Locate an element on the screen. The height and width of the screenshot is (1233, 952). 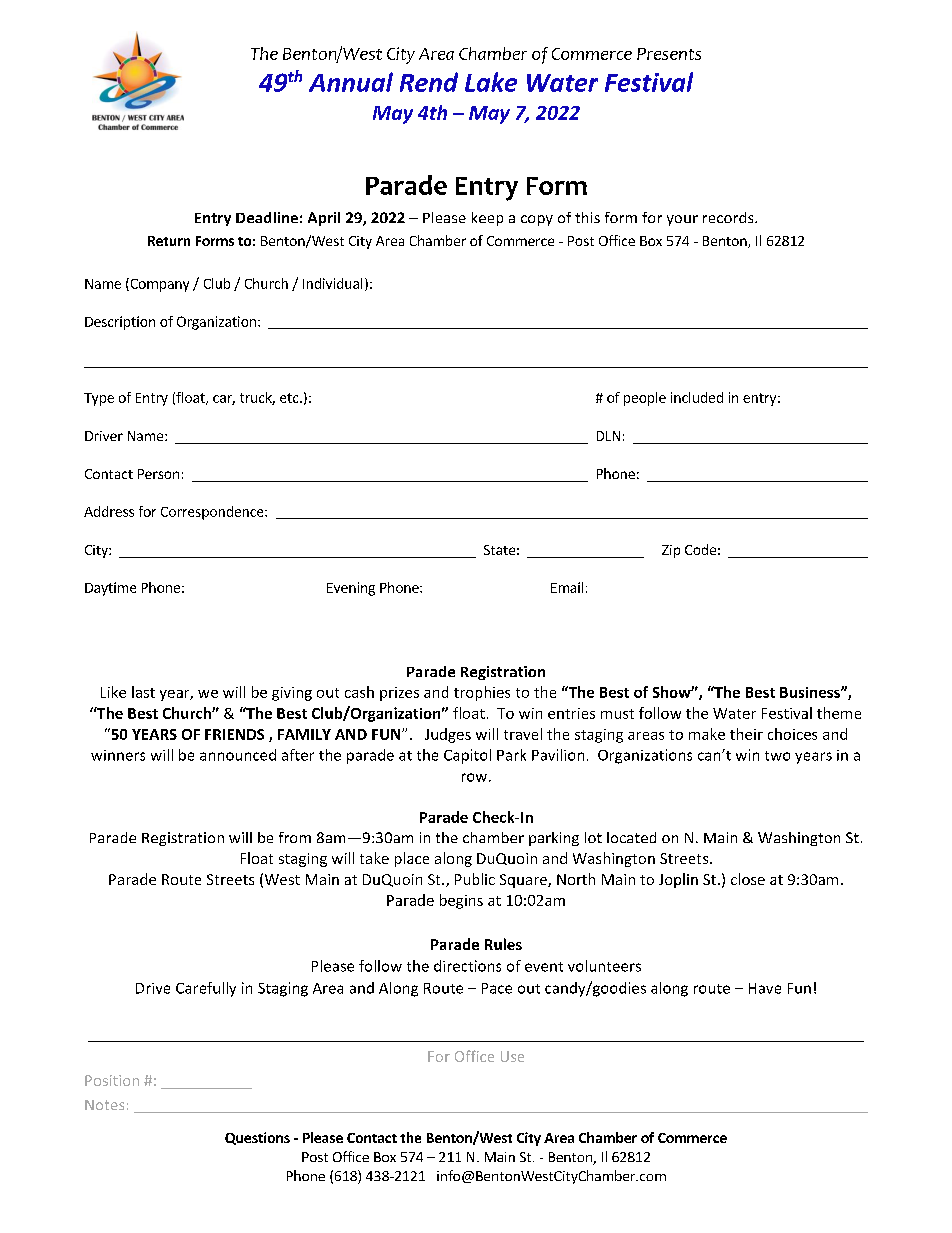
Description is located at coordinates (120, 323).
